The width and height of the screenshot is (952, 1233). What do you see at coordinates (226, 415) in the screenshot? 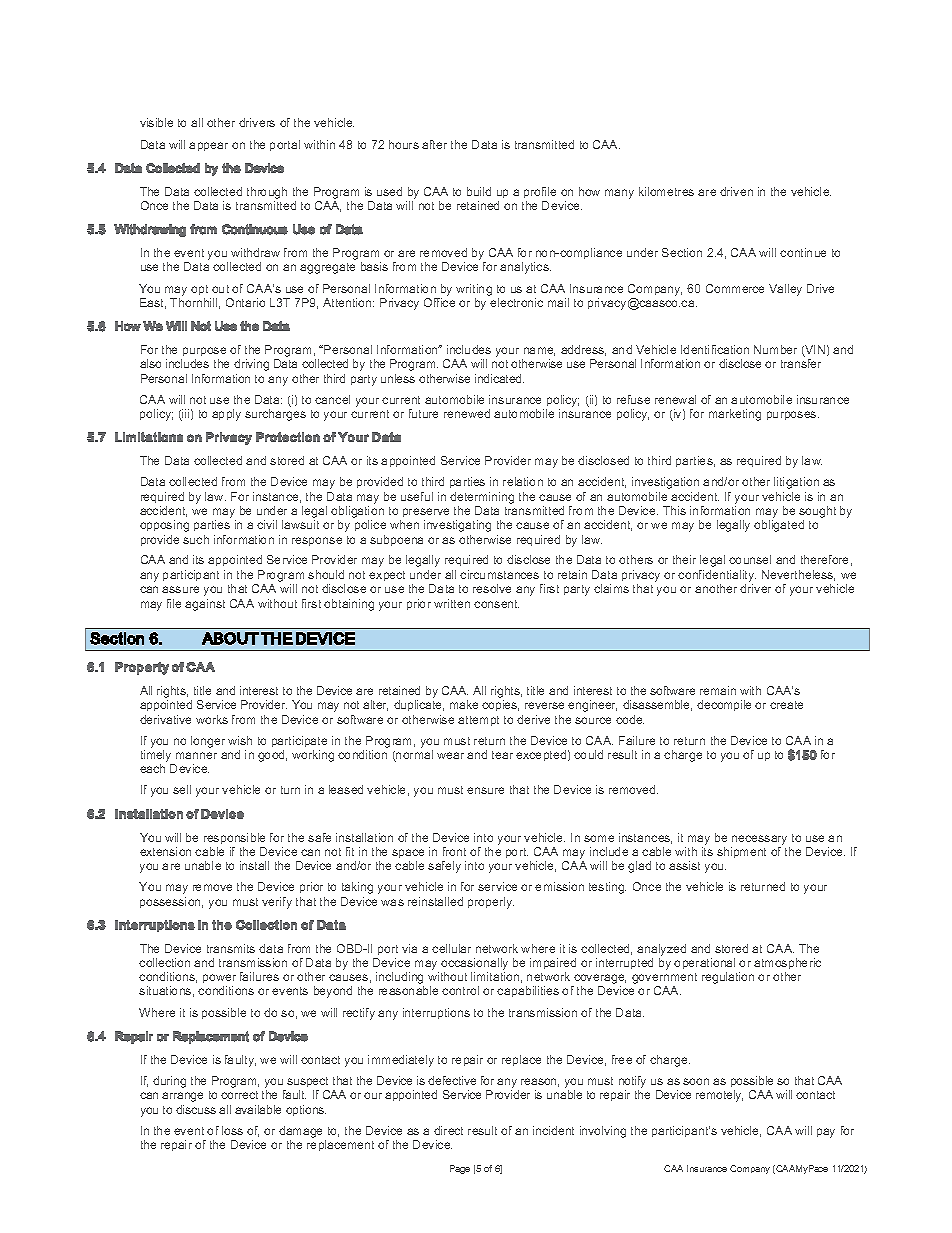
I see `apply` at bounding box center [226, 415].
